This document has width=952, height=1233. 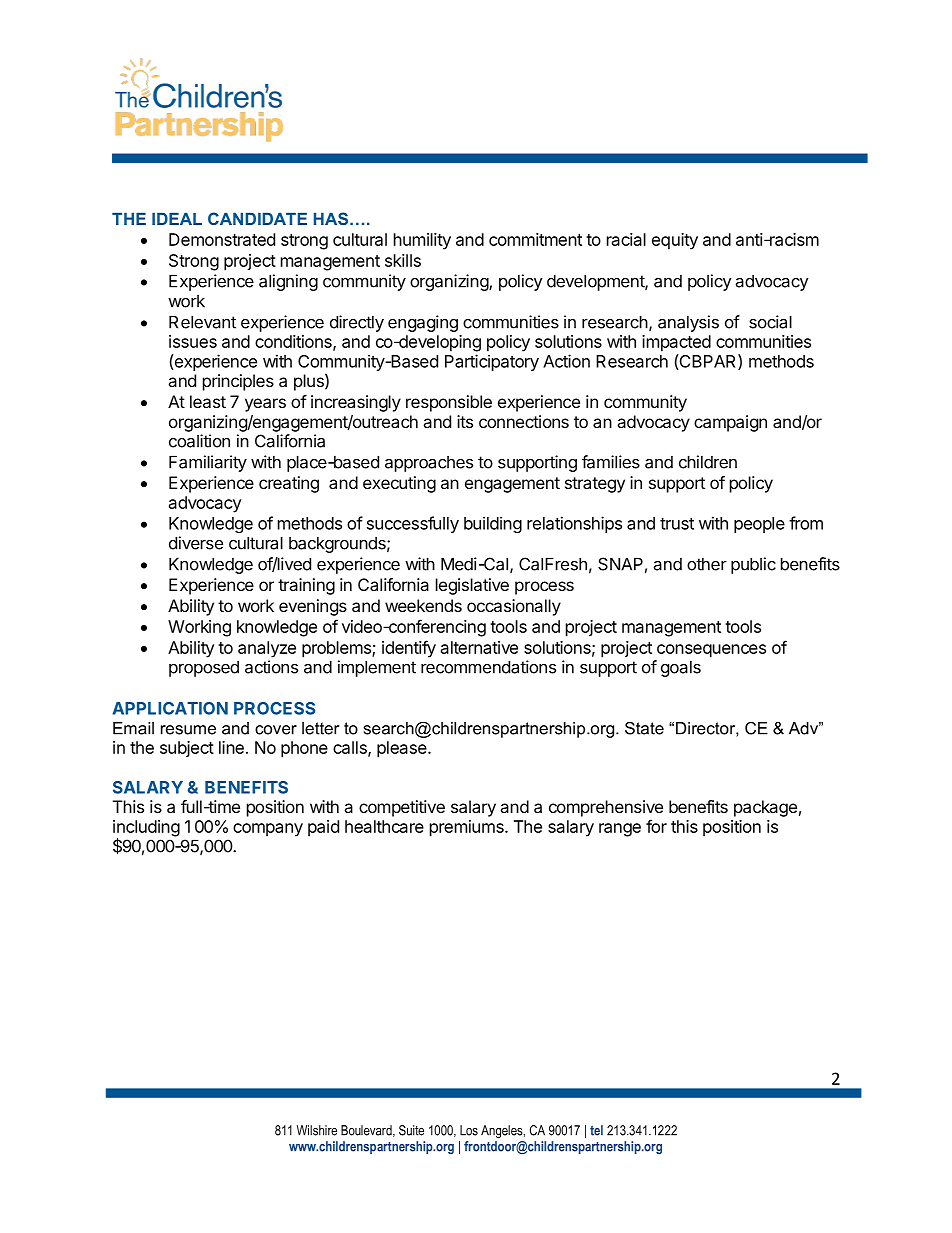 I want to click on Demonstrated, so click(x=222, y=239).
